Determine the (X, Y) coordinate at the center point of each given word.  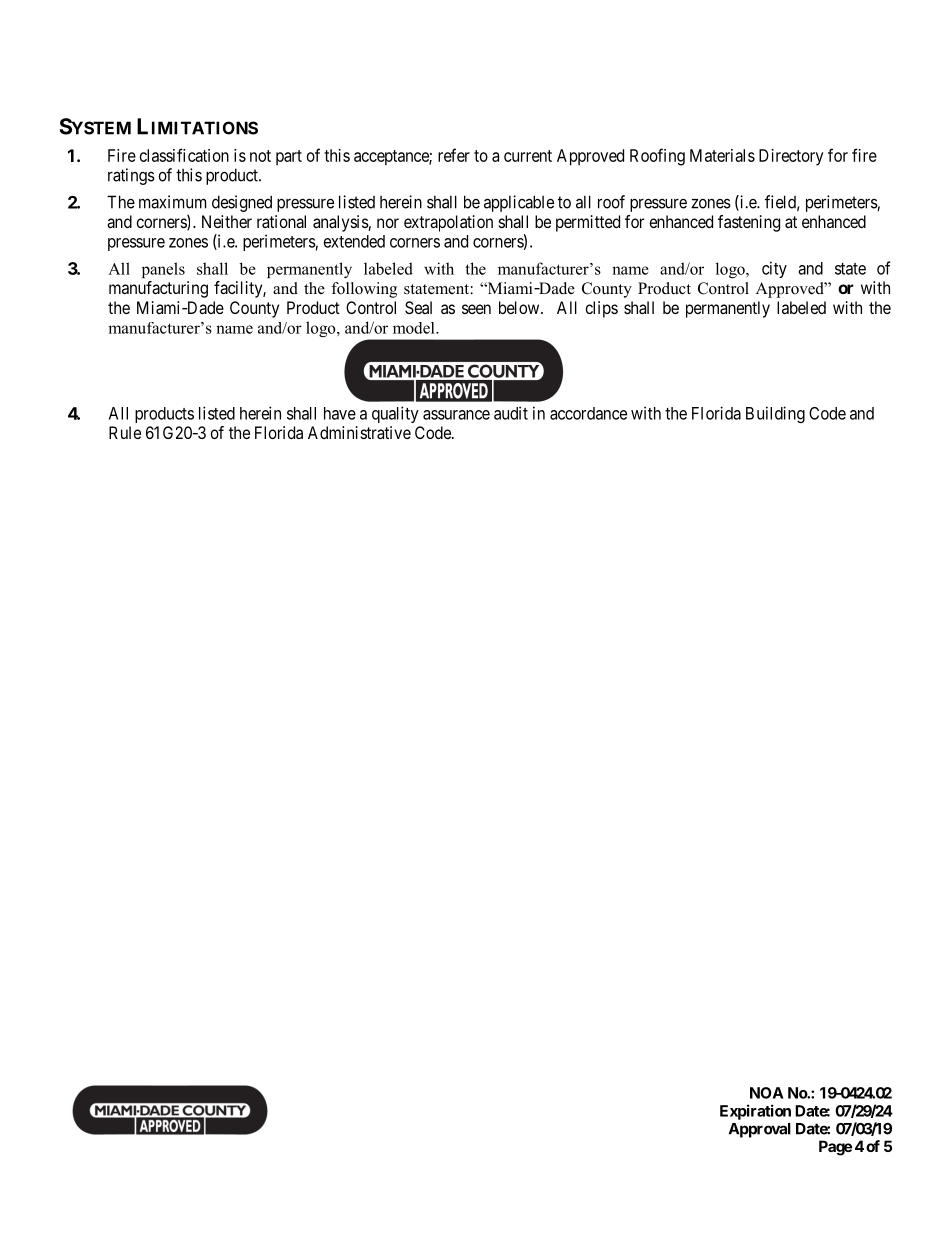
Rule (125, 432)
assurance (456, 415)
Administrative (359, 432)
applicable (519, 203)
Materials (722, 155)
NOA (766, 1093)
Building (775, 414)
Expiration (755, 1112)
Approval (760, 1130)
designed (242, 203)
